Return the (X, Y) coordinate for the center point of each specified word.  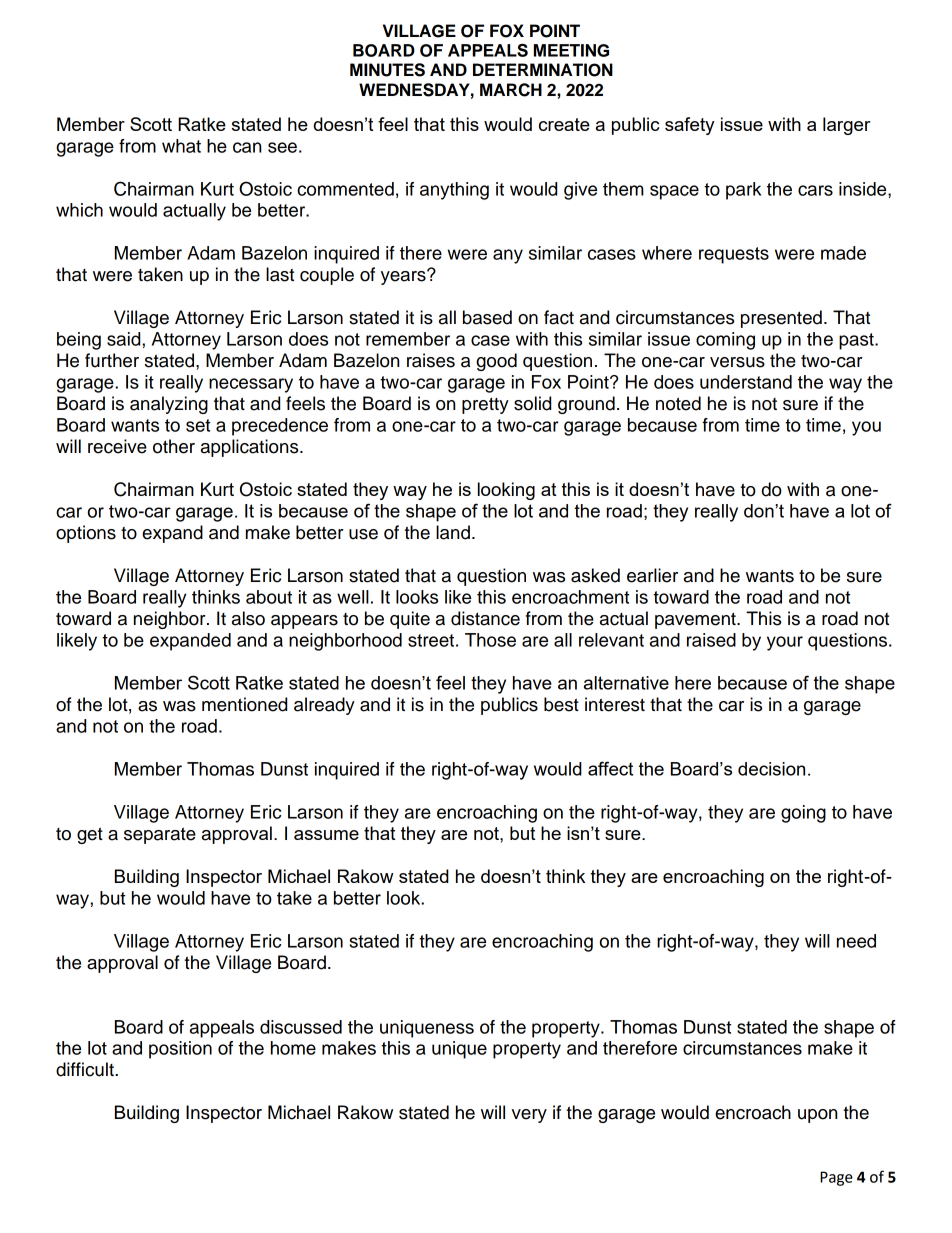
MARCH (511, 90)
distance (485, 618)
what (181, 146)
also (248, 618)
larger (847, 126)
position (180, 1050)
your (785, 643)
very (529, 1116)
